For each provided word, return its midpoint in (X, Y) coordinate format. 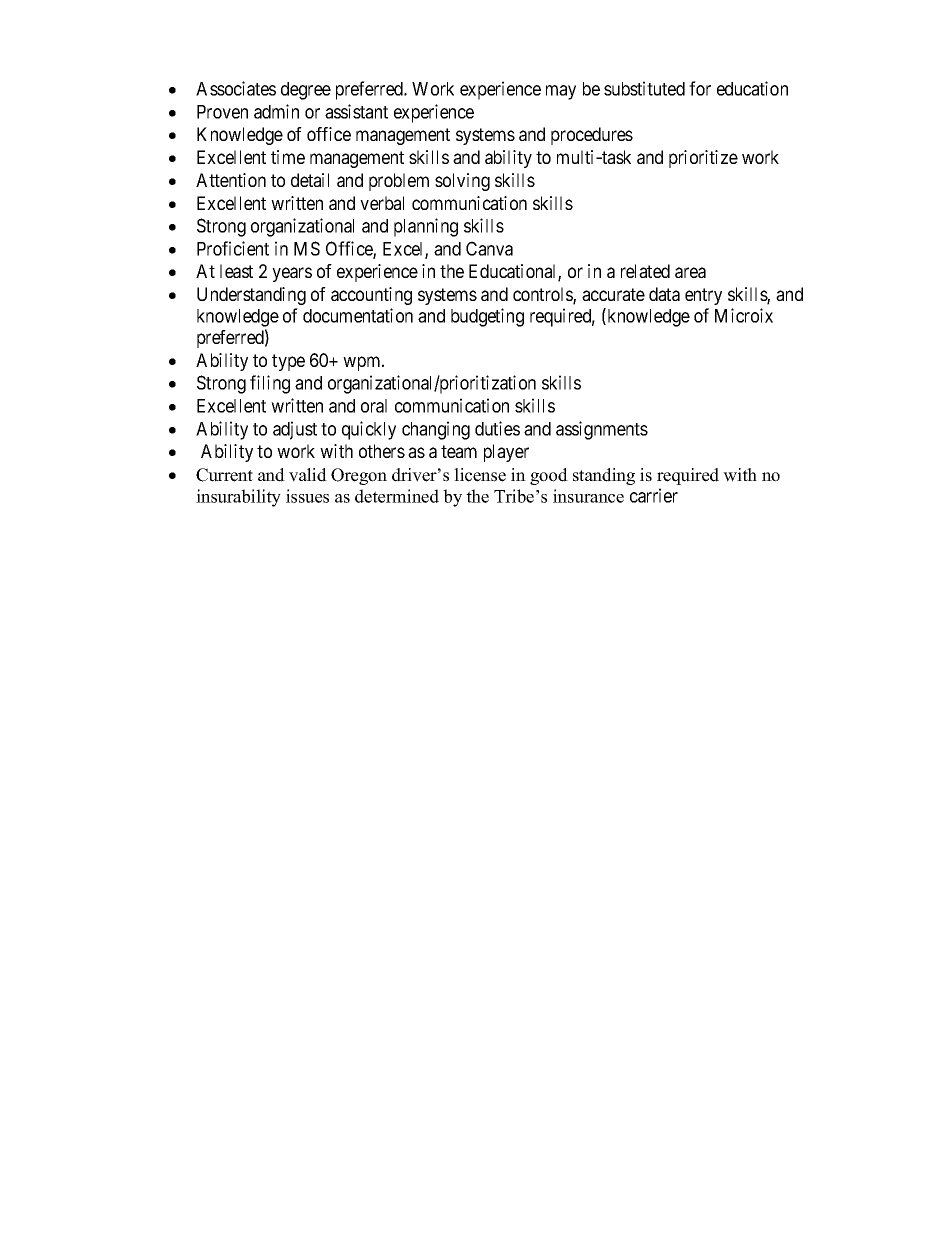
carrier (654, 495)
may (561, 92)
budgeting (487, 317)
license (480, 475)
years (292, 274)
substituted (644, 88)
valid (308, 475)
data (664, 294)
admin (276, 111)
